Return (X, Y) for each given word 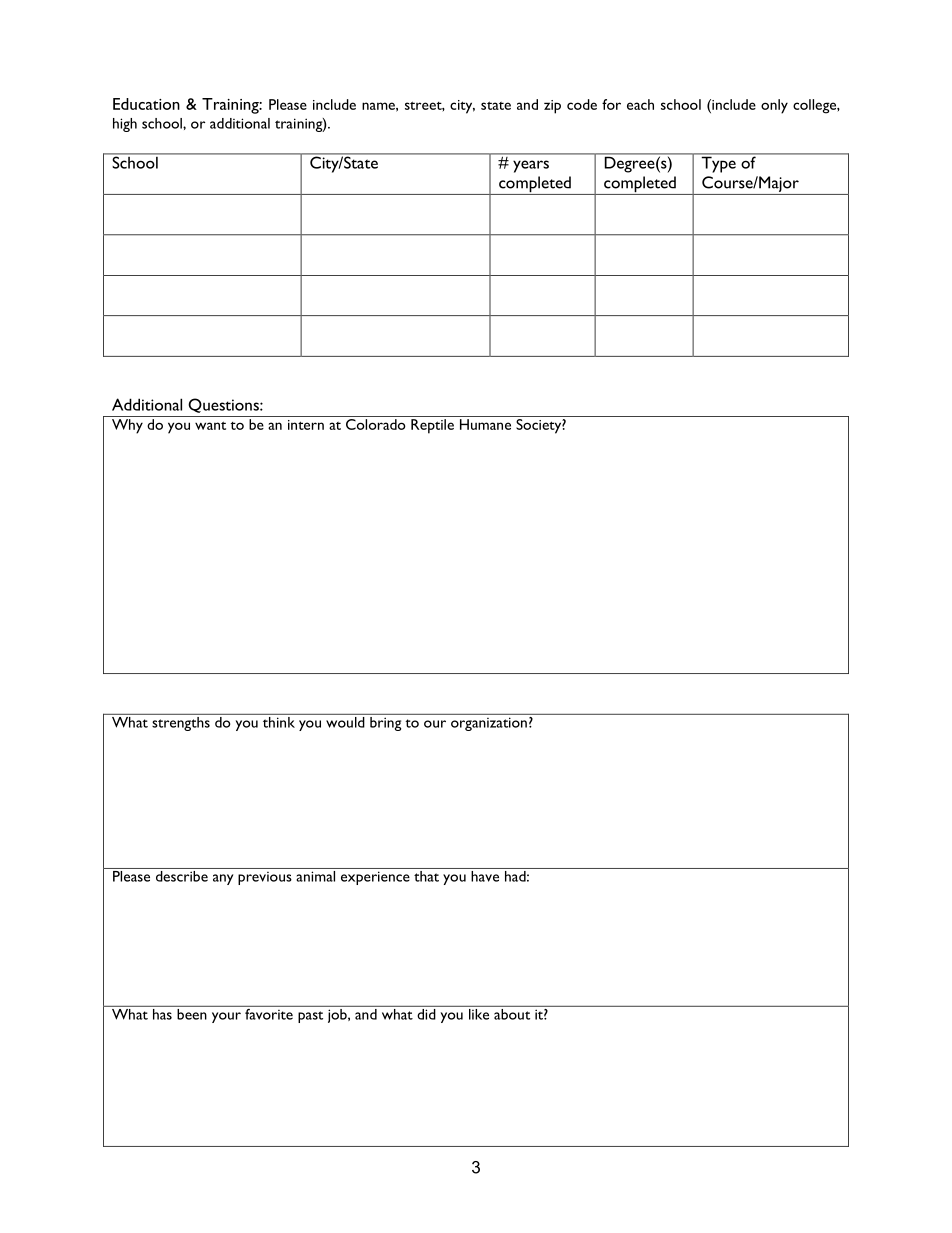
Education (146, 104)
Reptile (432, 426)
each (640, 104)
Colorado (376, 424)
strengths (181, 722)
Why (127, 426)
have (485, 876)
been (192, 1013)
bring (386, 722)
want (210, 425)
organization (489, 724)
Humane (485, 424)
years (531, 166)
